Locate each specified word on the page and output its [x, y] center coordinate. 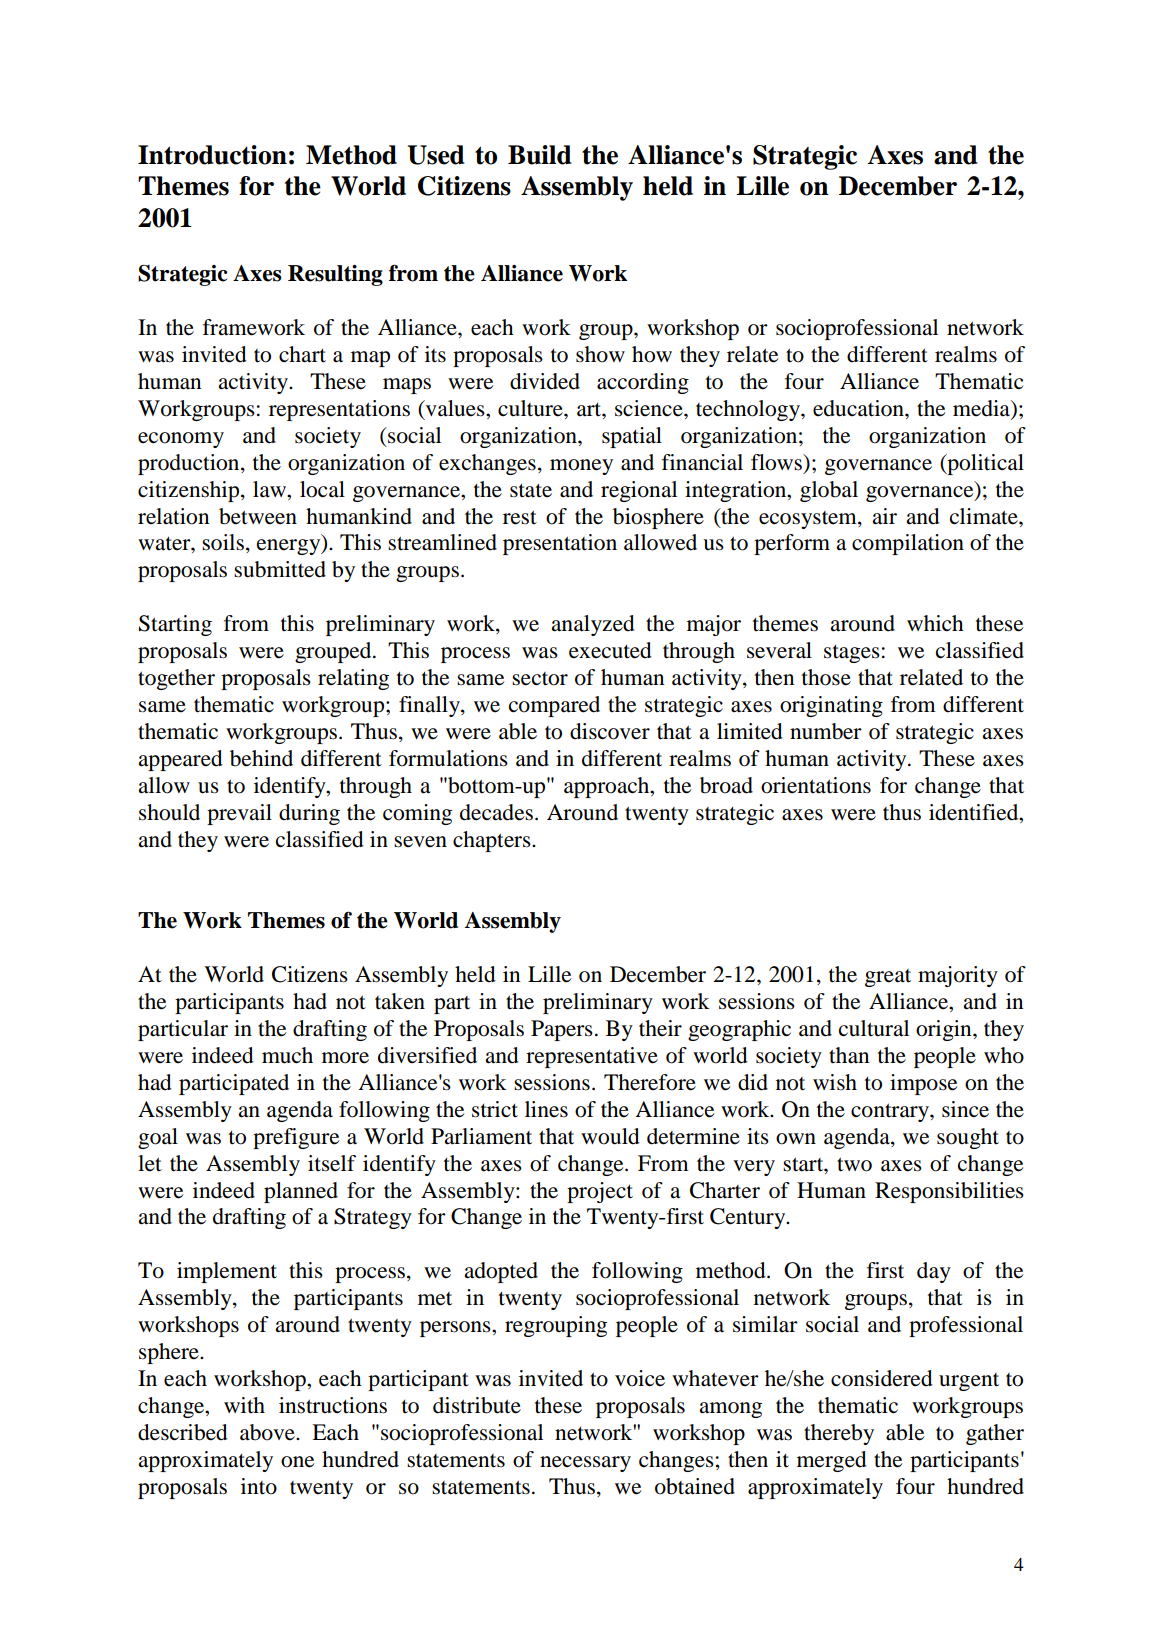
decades [496, 812]
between [258, 516]
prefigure [296, 1138]
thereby [839, 1434]
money [581, 467]
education [859, 408]
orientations [816, 785]
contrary [891, 1112]
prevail [239, 814]
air [884, 516]
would [610, 1136]
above [268, 1432]
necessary [585, 1464]
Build [539, 155]
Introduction [212, 155]
